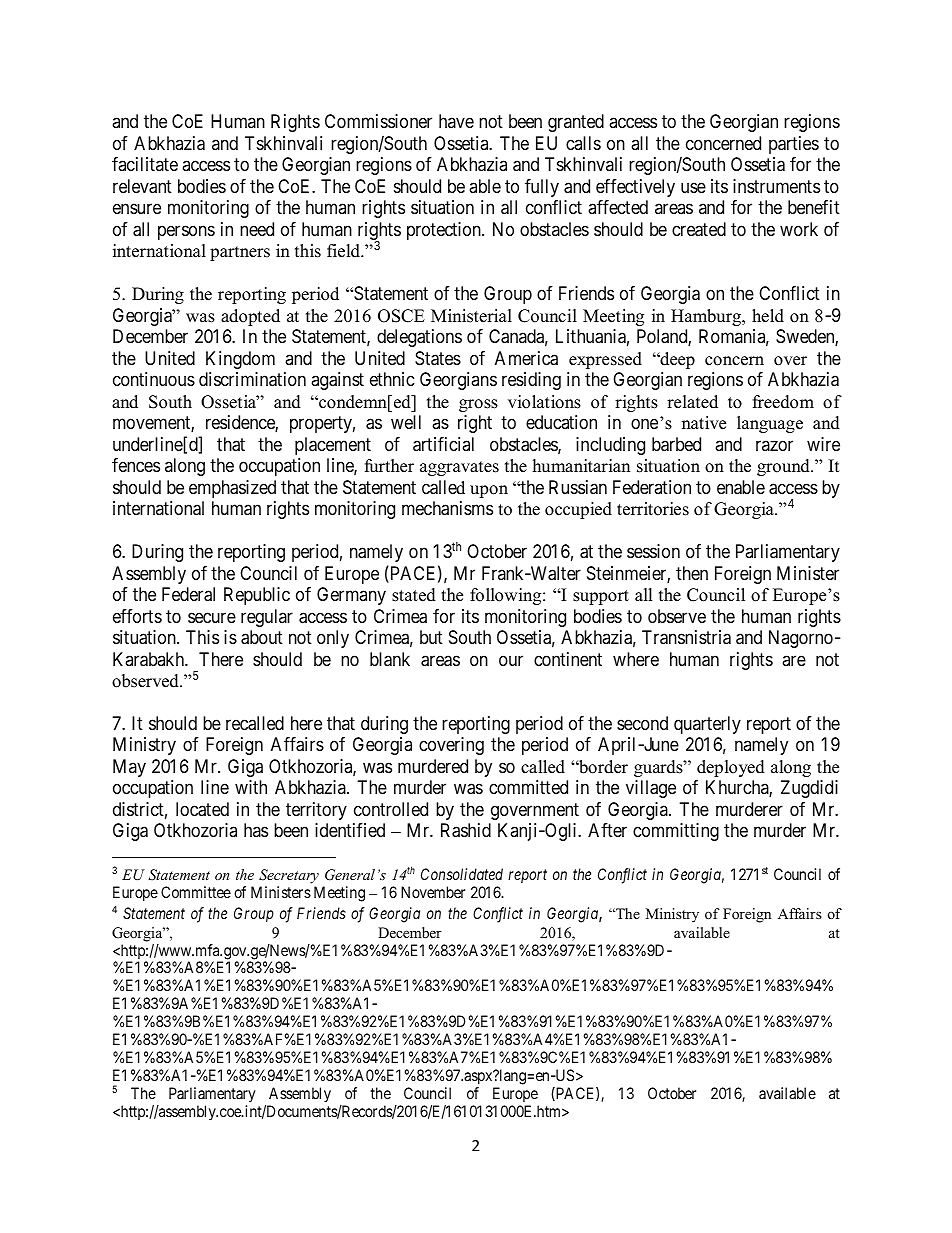 The width and height of the document is (952, 1233). What do you see at coordinates (431, 637) in the document?
I see `but` at bounding box center [431, 637].
